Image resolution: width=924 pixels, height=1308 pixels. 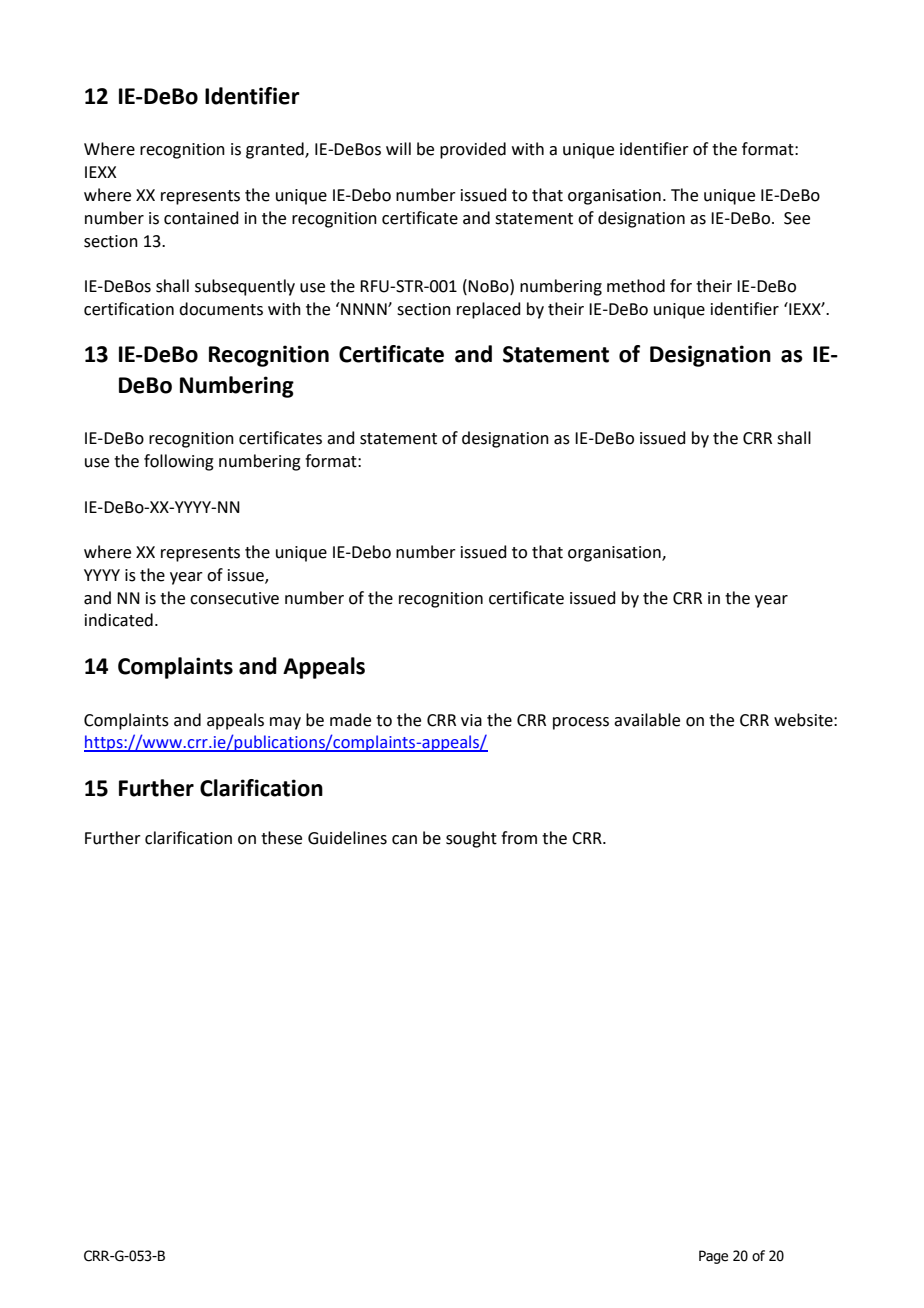 I want to click on these, so click(x=281, y=838).
